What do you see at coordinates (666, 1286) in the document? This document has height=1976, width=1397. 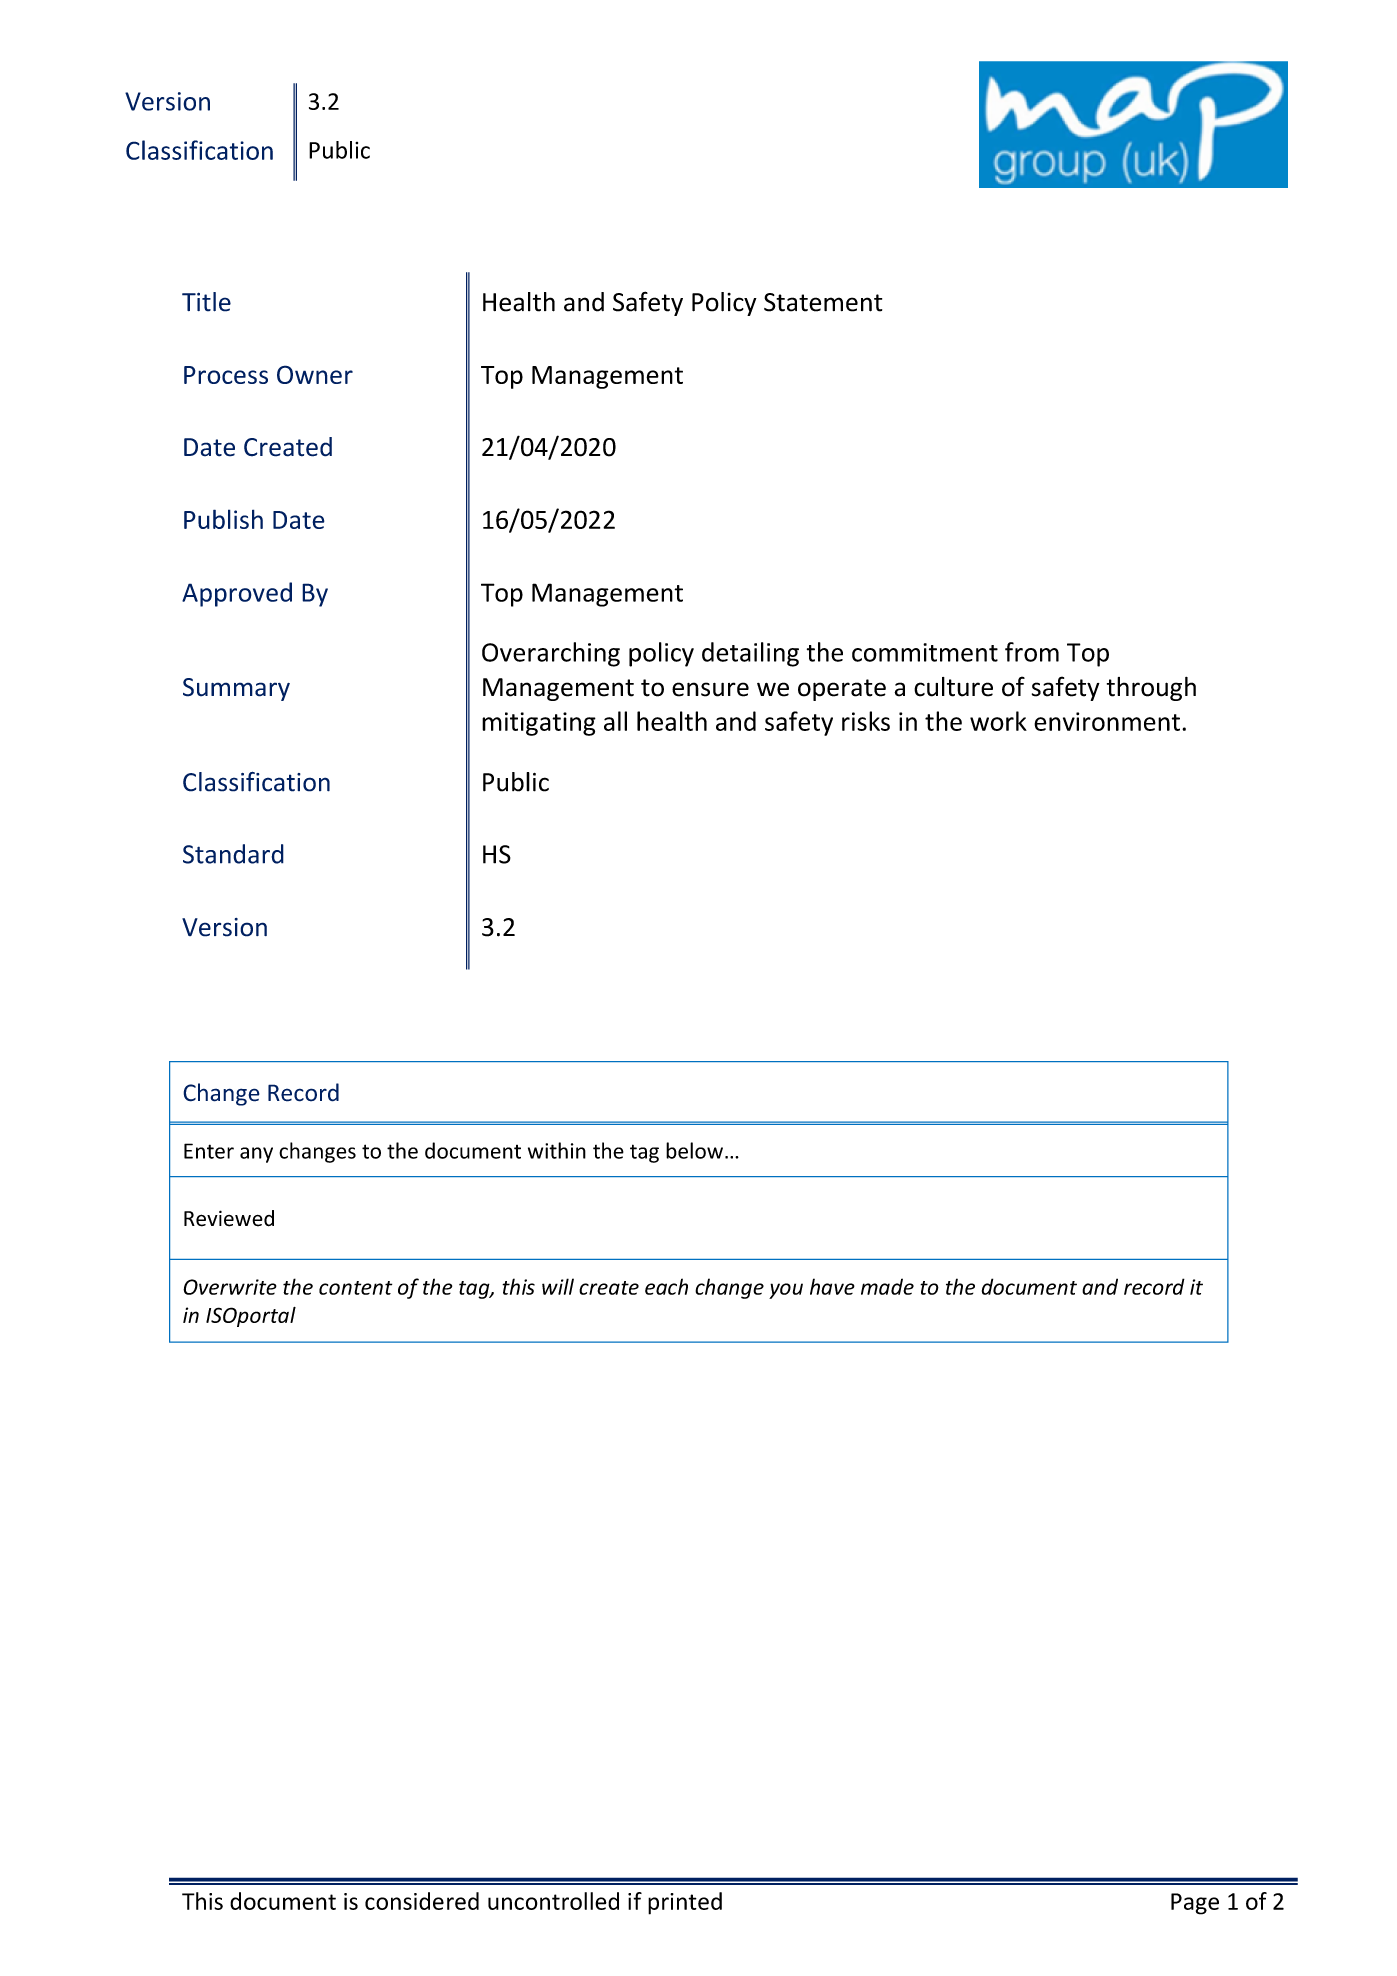 I see `each` at bounding box center [666, 1286].
